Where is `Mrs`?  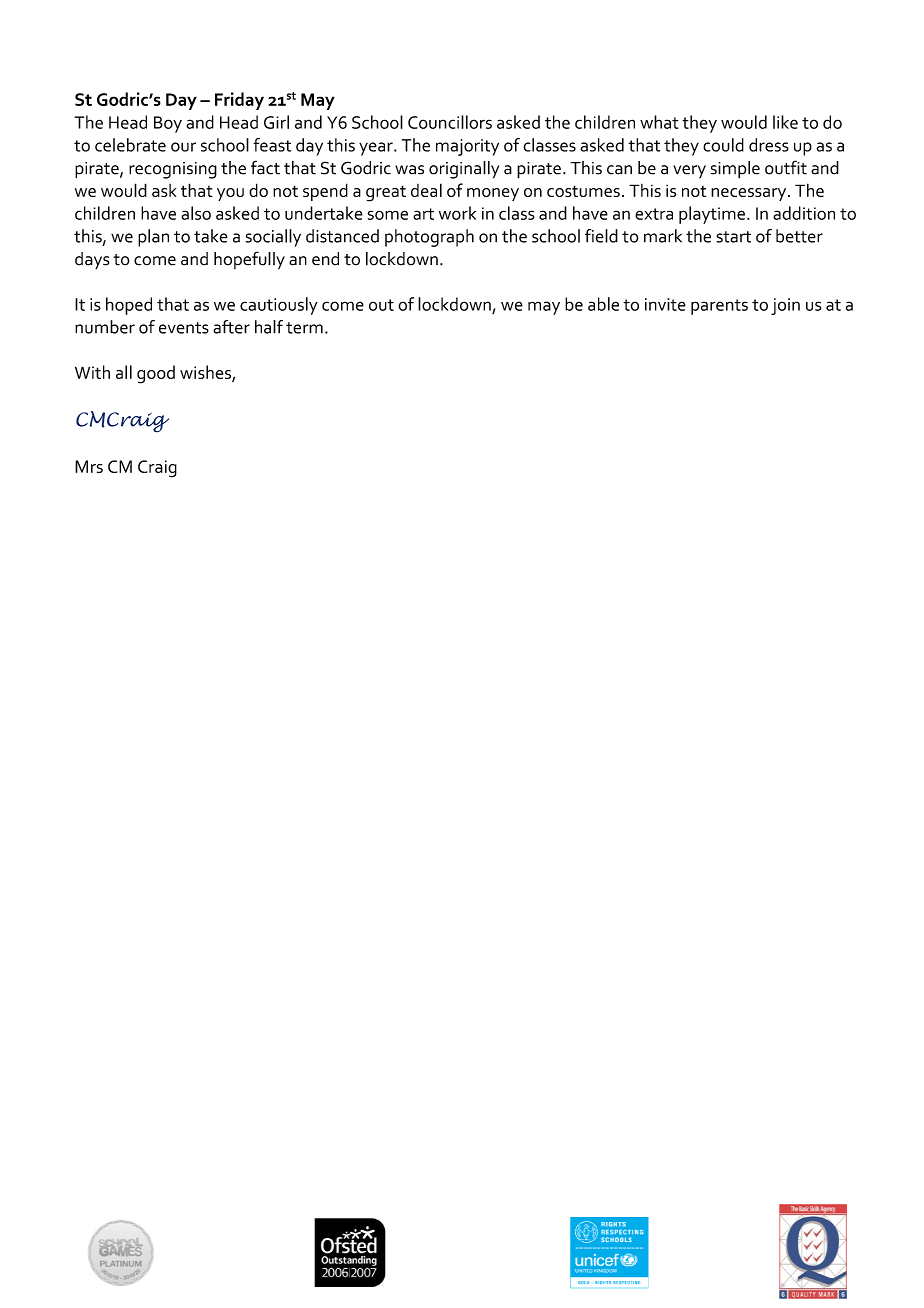 Mrs is located at coordinates (89, 466).
